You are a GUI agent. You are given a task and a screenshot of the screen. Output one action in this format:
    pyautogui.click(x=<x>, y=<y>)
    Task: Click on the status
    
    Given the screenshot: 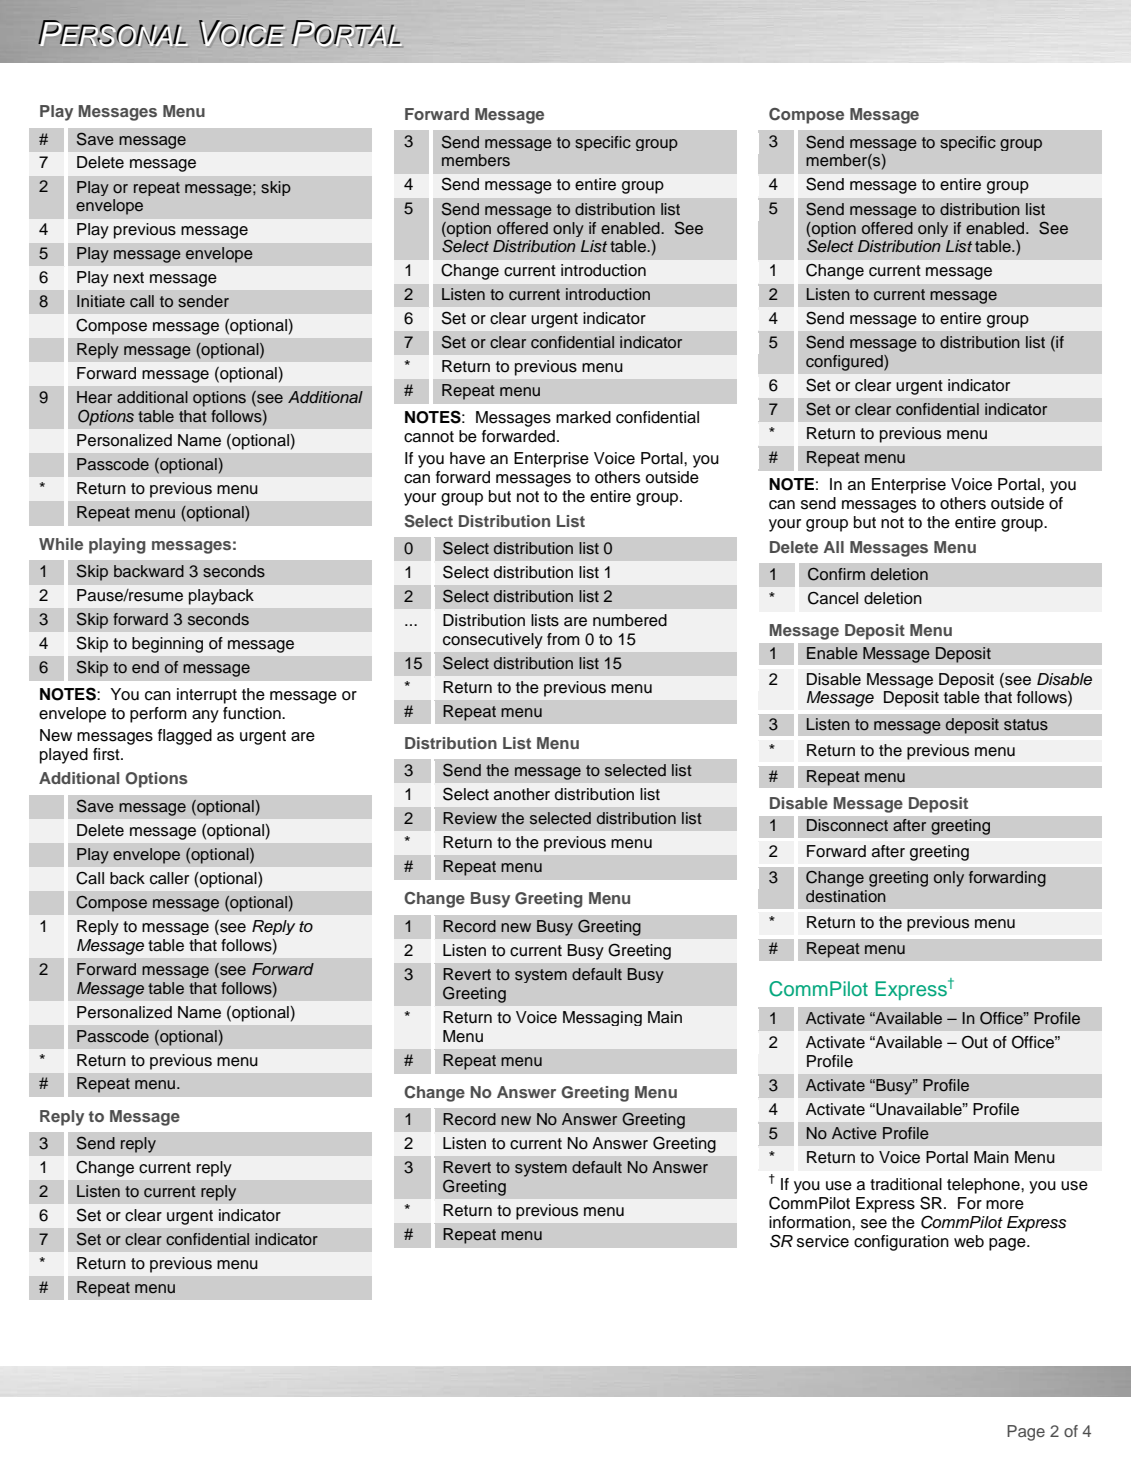 What is the action you would take?
    pyautogui.click(x=1026, y=725)
